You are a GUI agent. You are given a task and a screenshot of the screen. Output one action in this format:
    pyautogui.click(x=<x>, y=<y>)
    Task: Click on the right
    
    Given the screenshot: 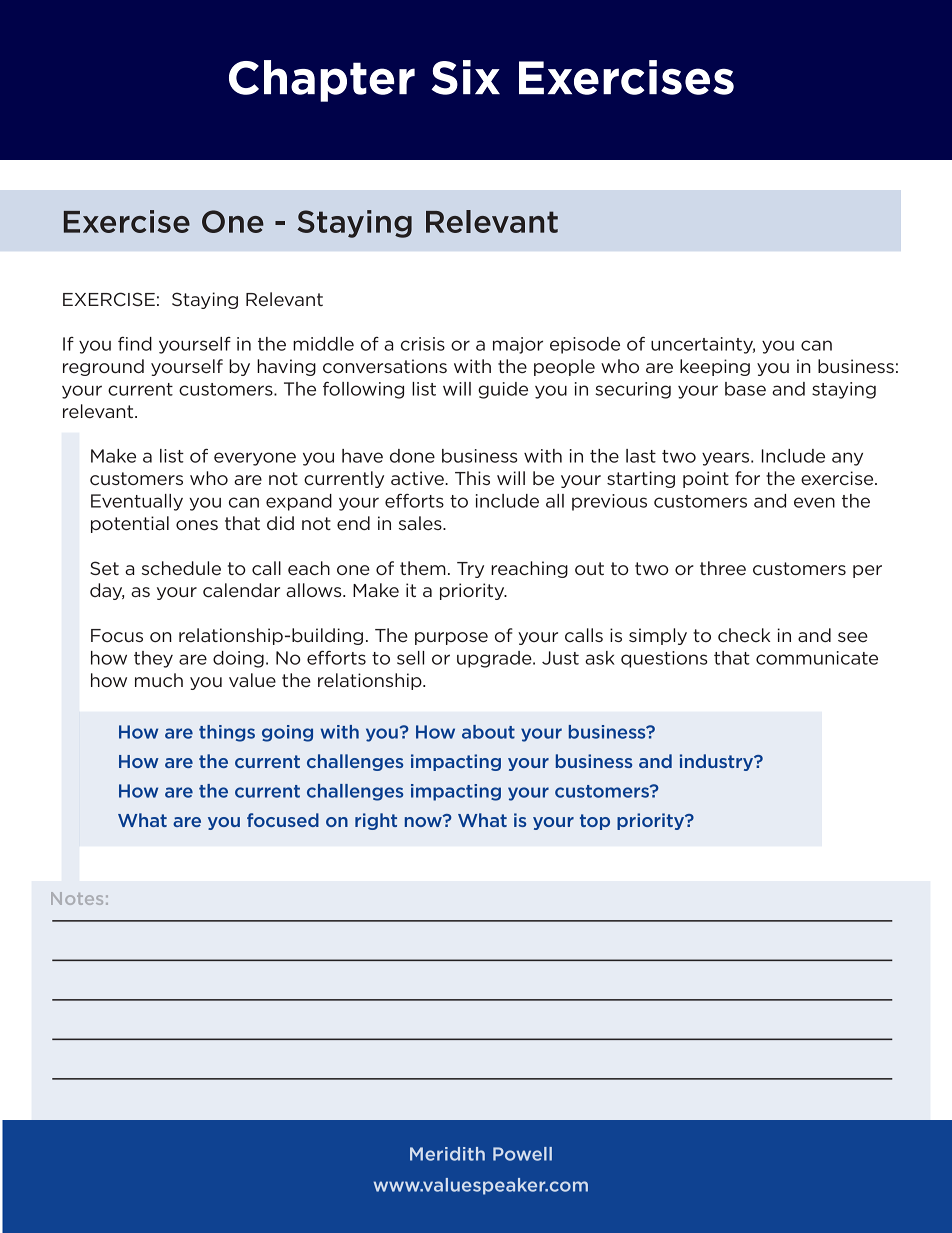 What is the action you would take?
    pyautogui.click(x=376, y=821)
